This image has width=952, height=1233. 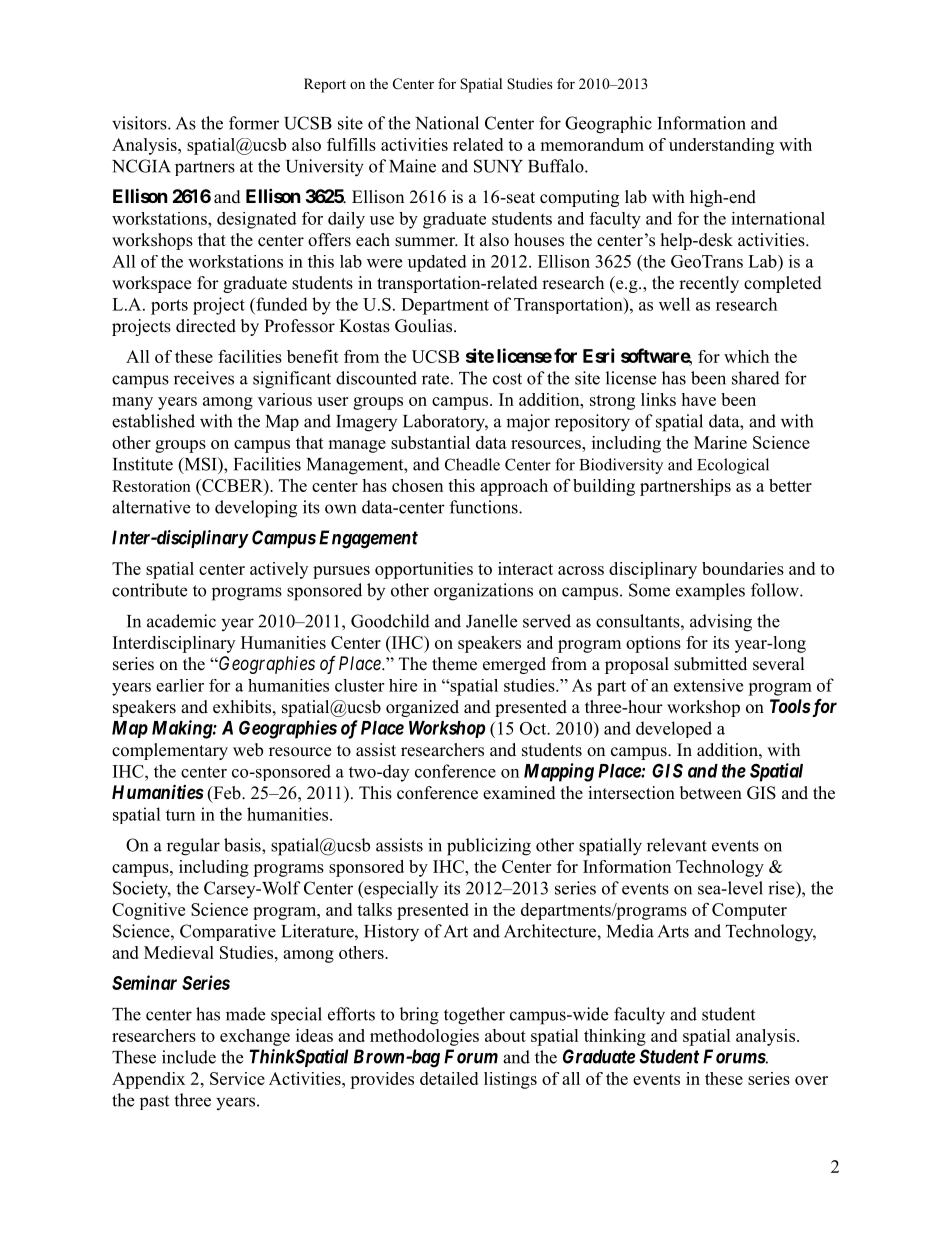 I want to click on organizations, so click(x=483, y=592).
